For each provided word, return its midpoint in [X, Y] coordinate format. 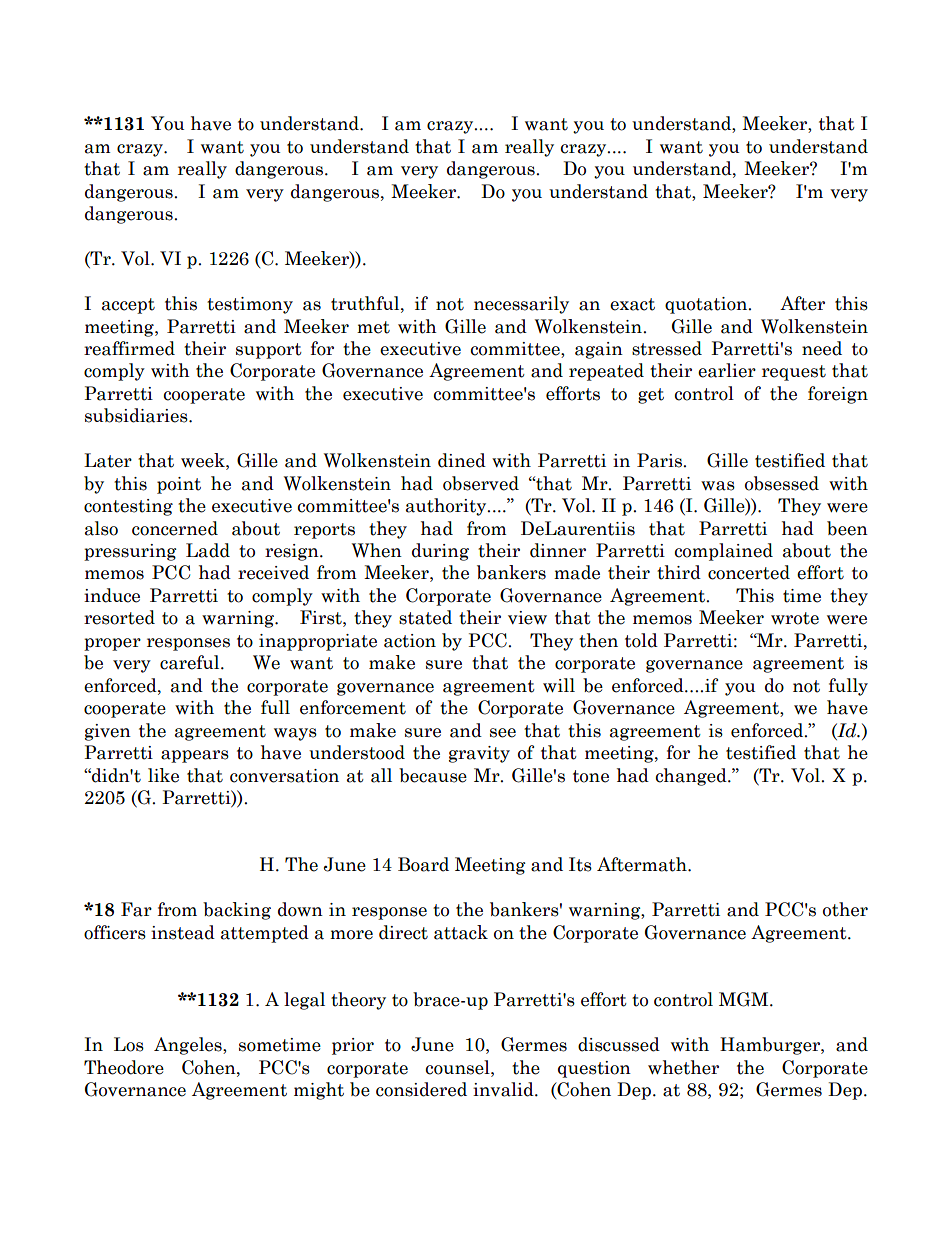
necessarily [521, 305]
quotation [707, 305]
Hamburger [771, 1046]
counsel [458, 1067]
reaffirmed [129, 348]
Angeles [189, 1046]
